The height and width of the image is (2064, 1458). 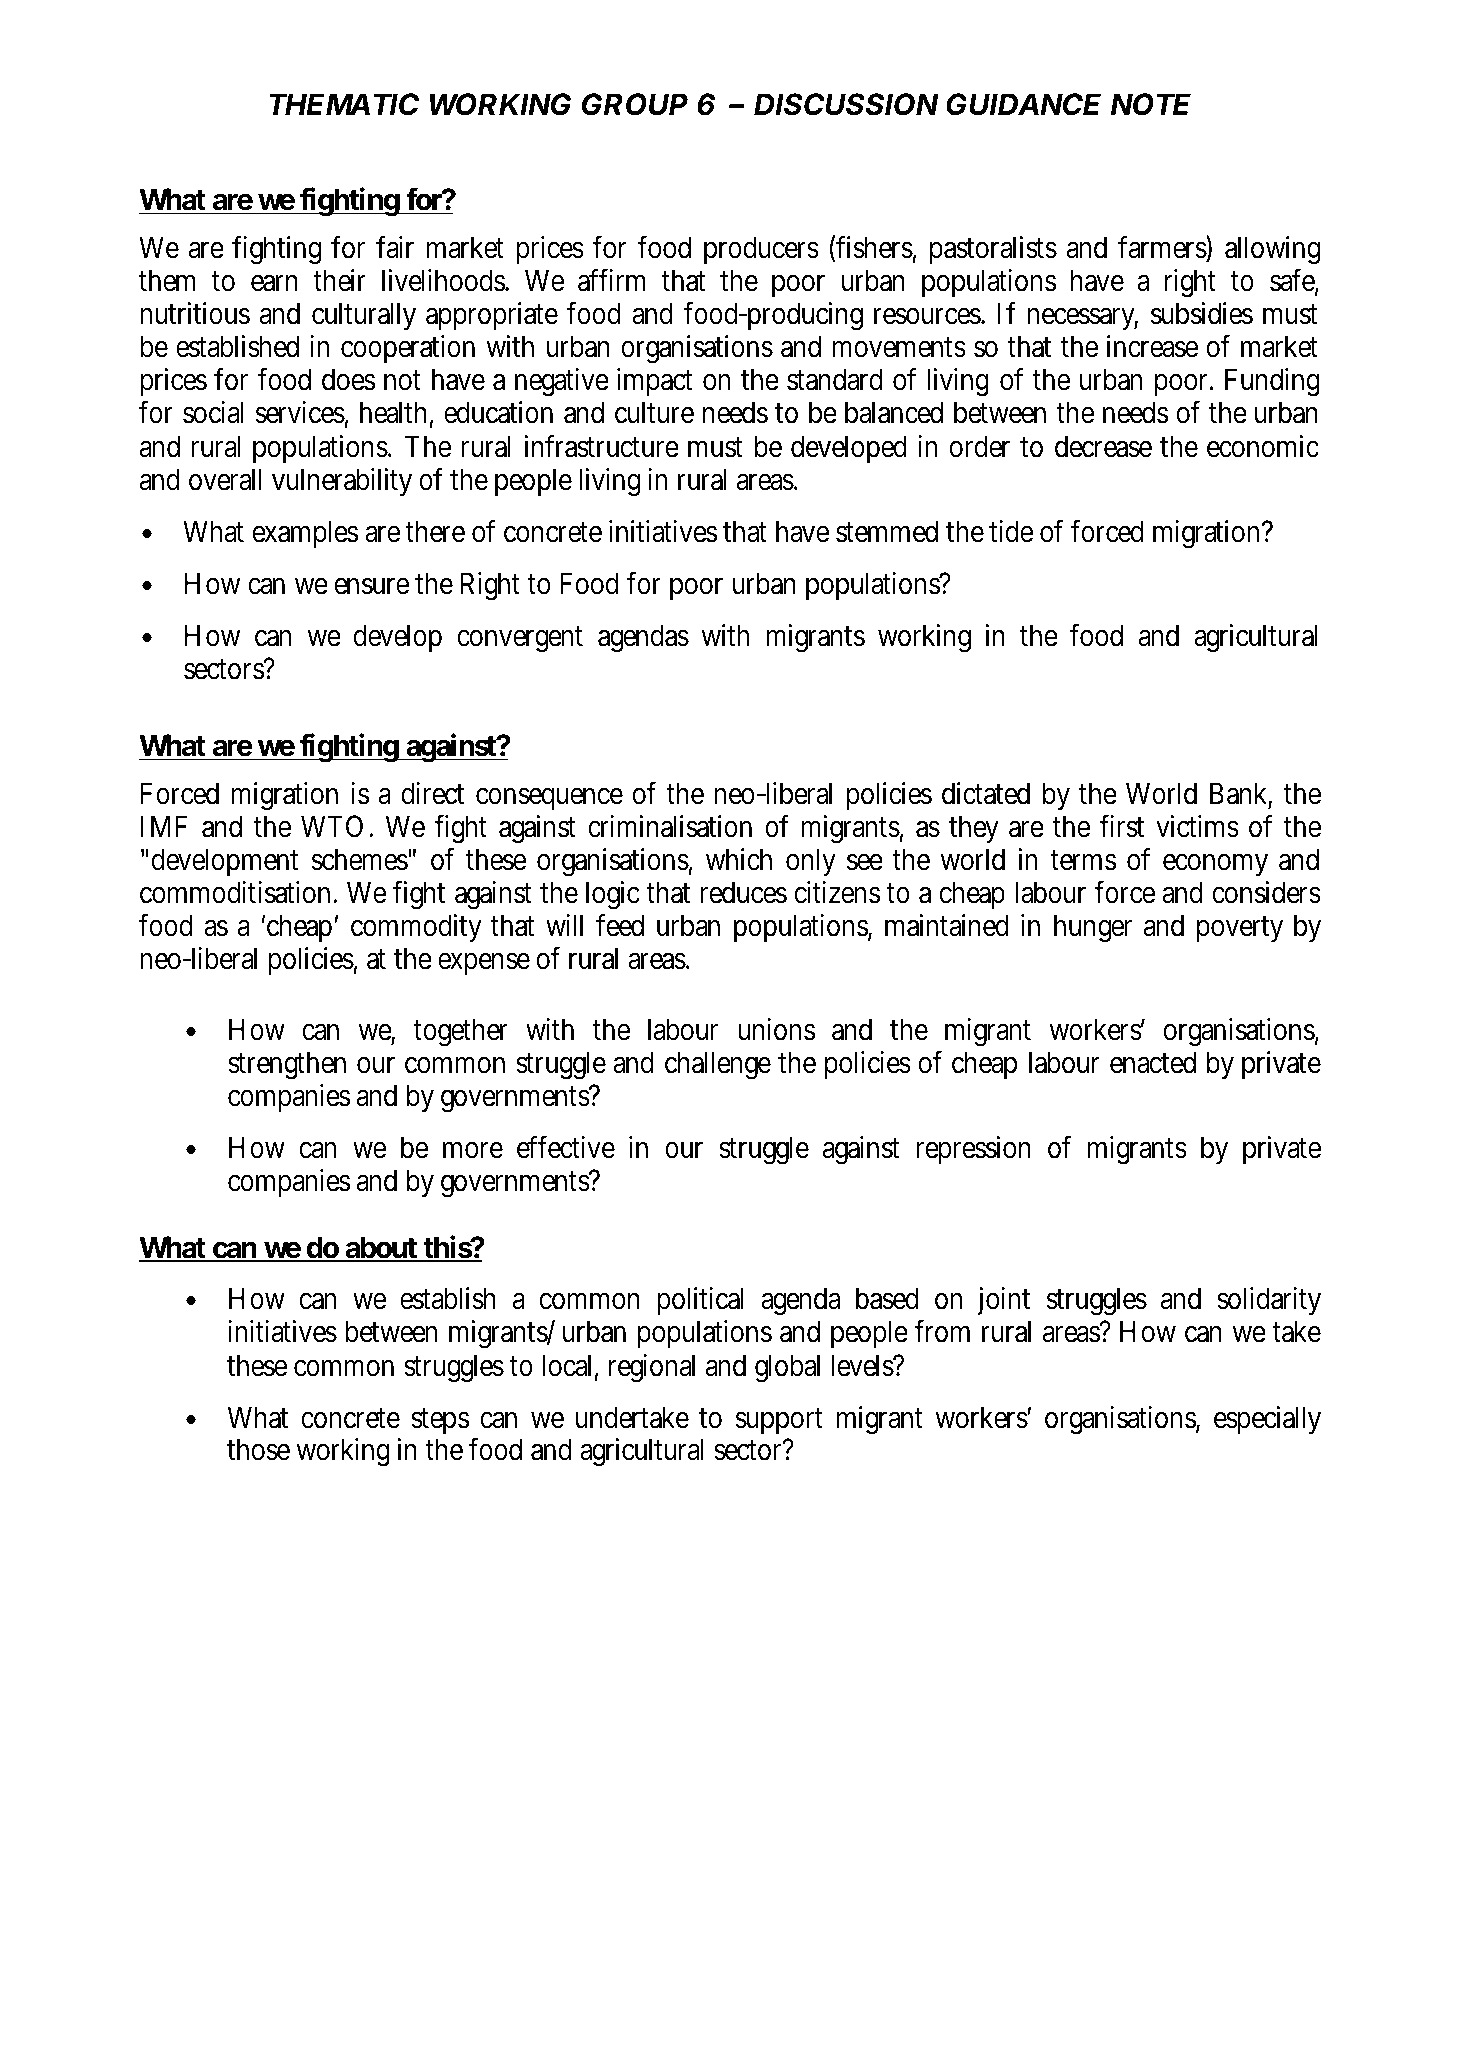 I want to click on criminalisation, so click(x=670, y=826).
